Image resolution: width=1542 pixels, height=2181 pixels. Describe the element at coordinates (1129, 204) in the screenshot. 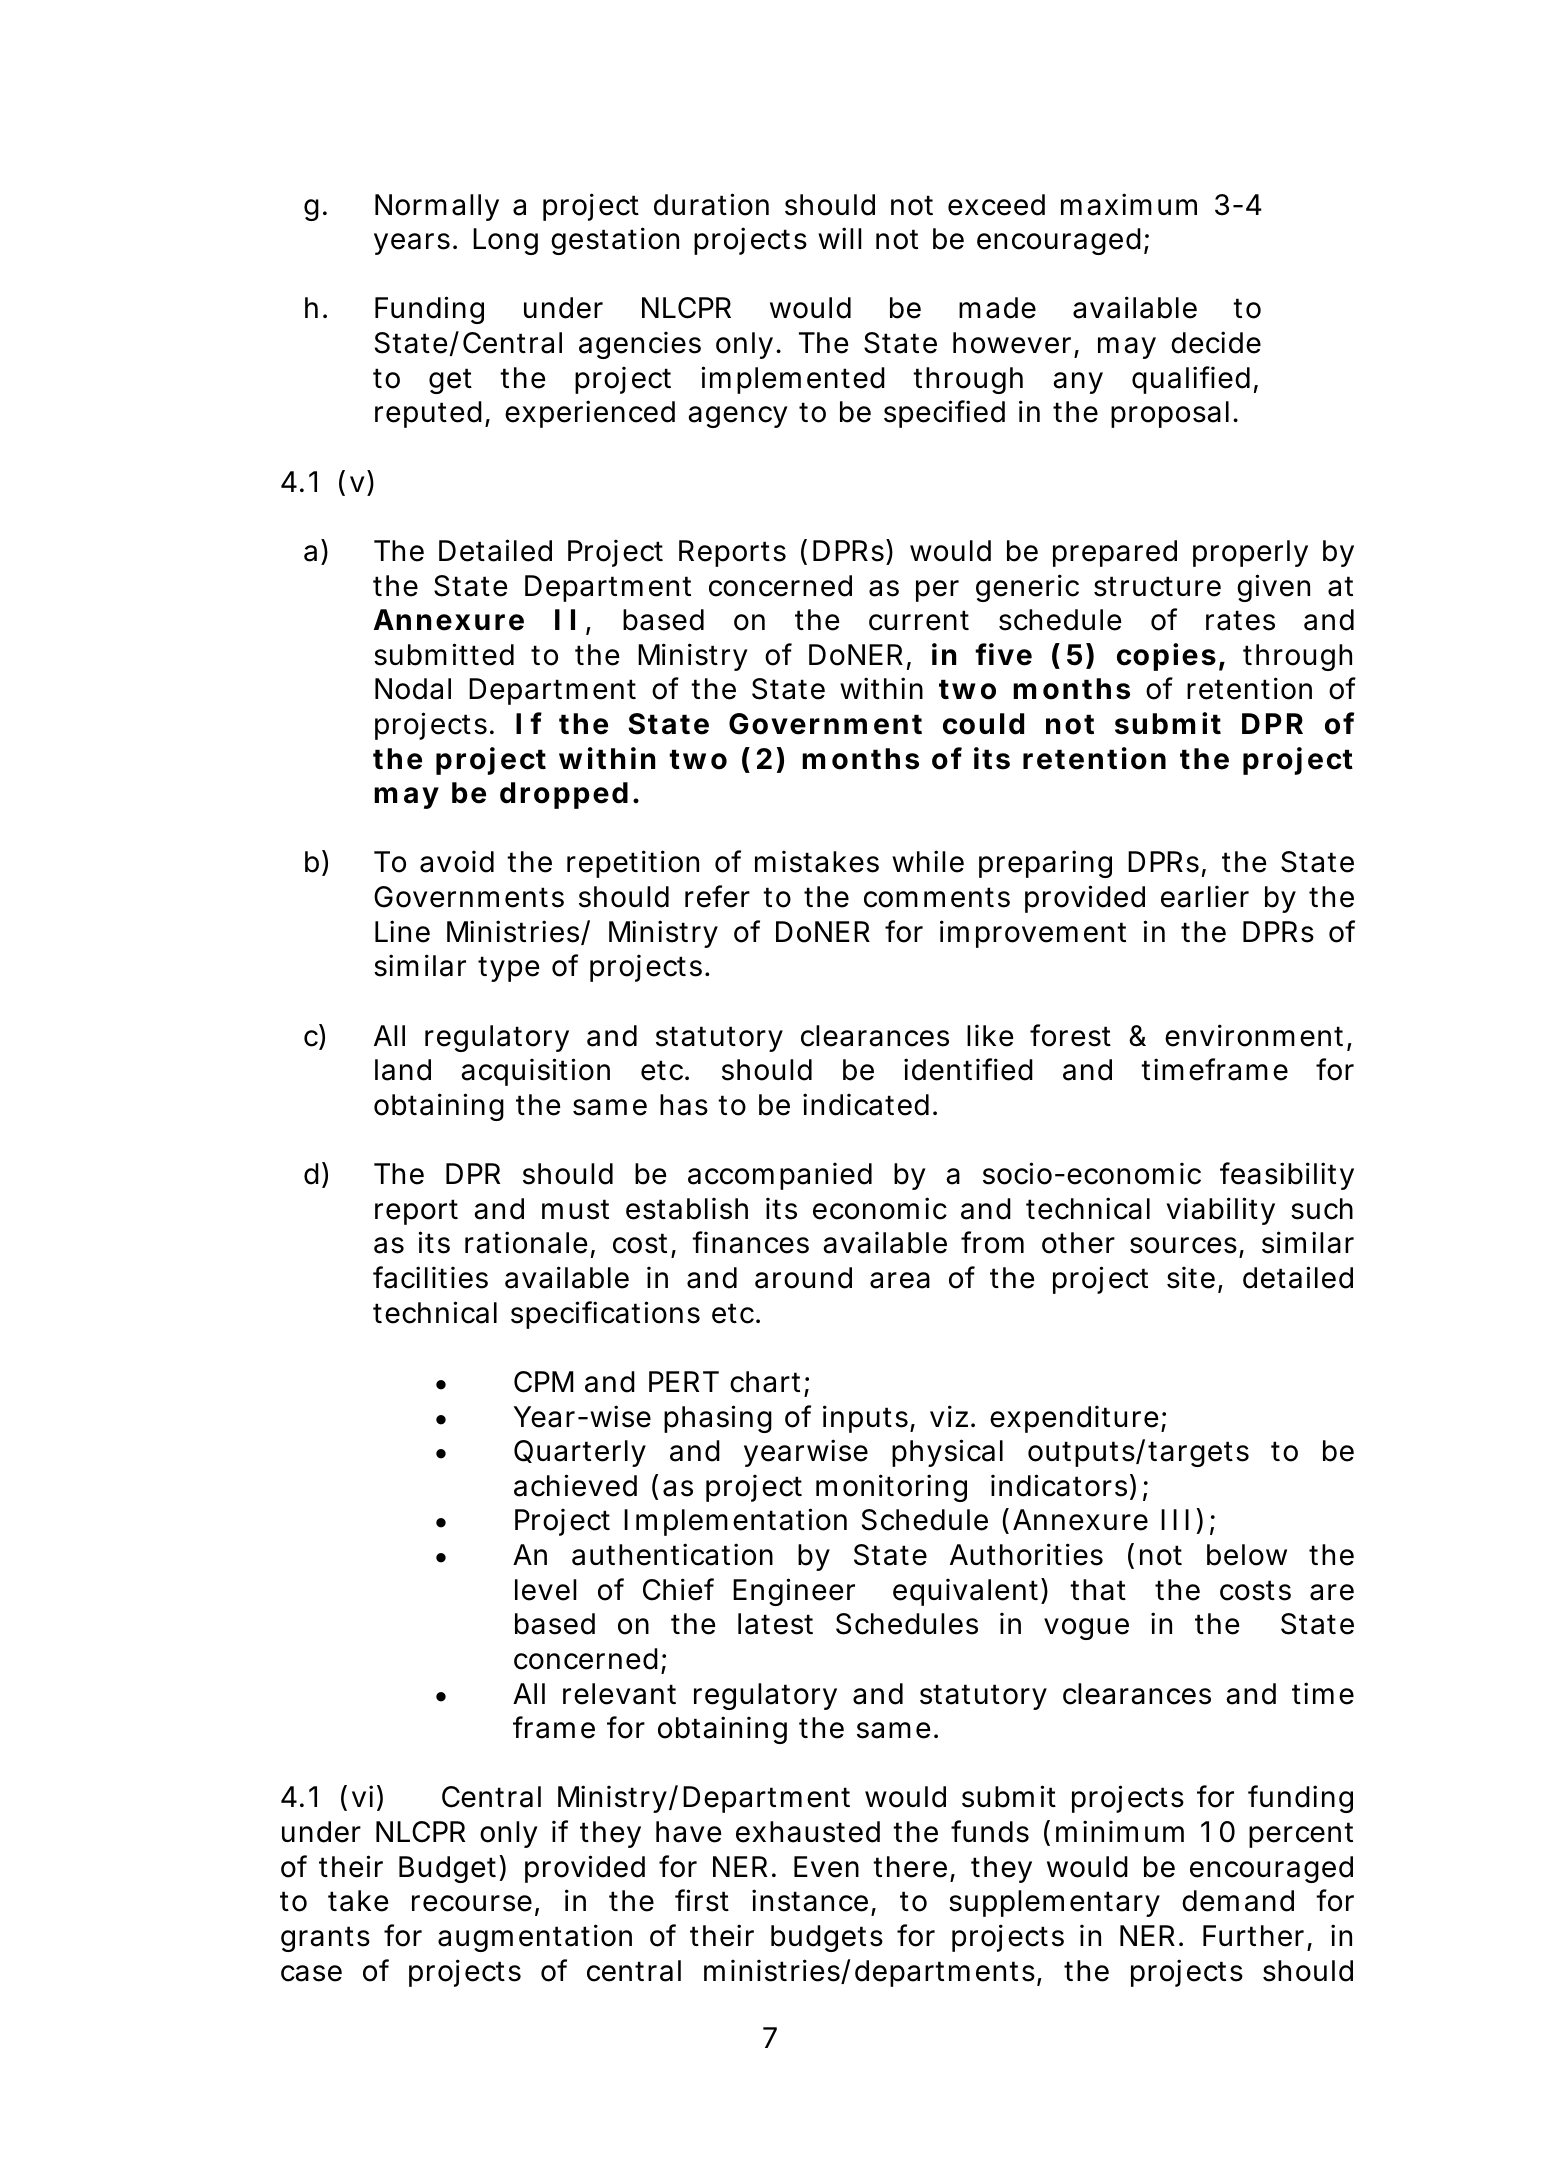

I see `maximum` at that location.
